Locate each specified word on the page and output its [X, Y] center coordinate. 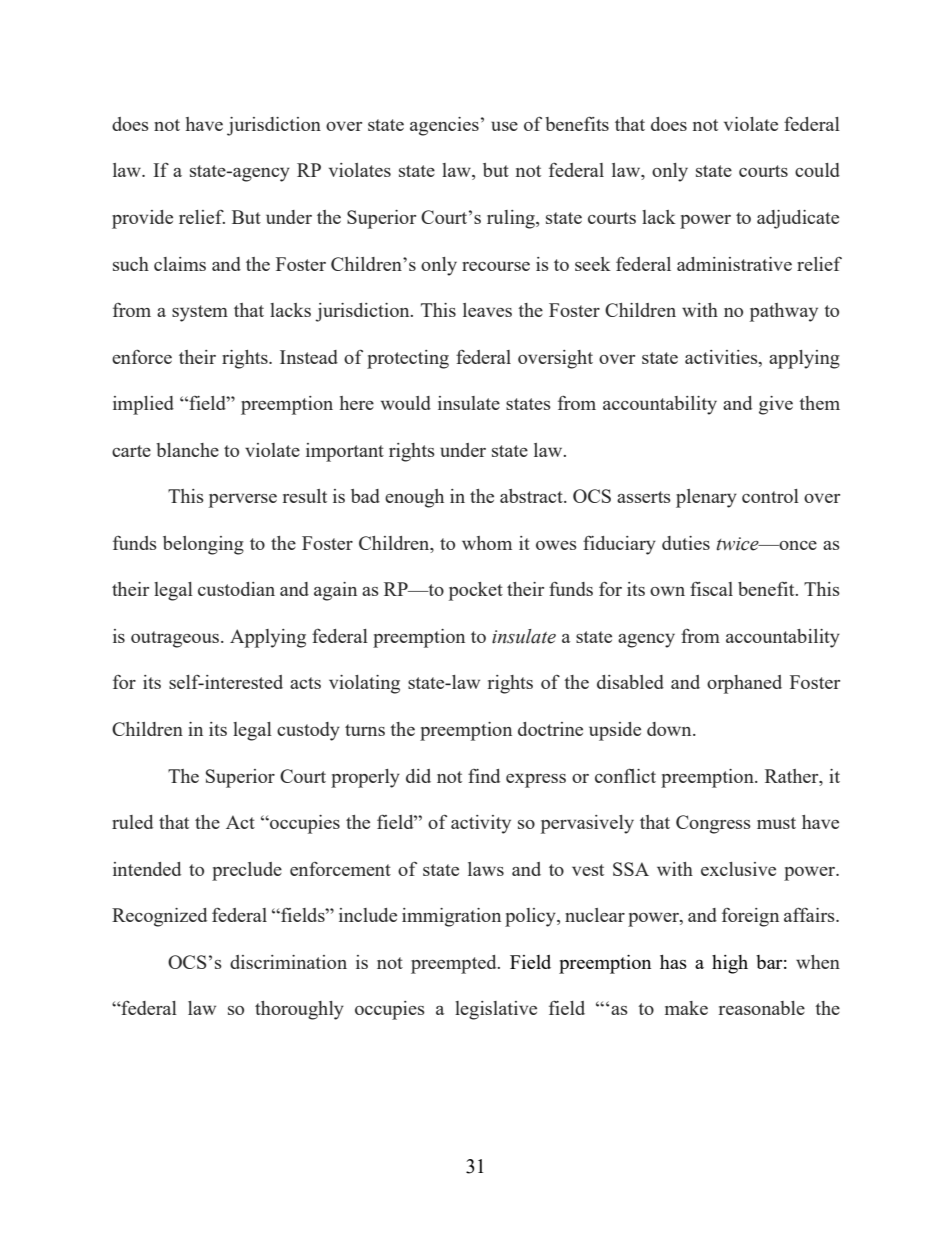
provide [142, 219]
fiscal [711, 589]
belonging [203, 545]
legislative [496, 1010]
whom [487, 543]
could [817, 170]
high [730, 964]
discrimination [288, 962]
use [504, 126]
